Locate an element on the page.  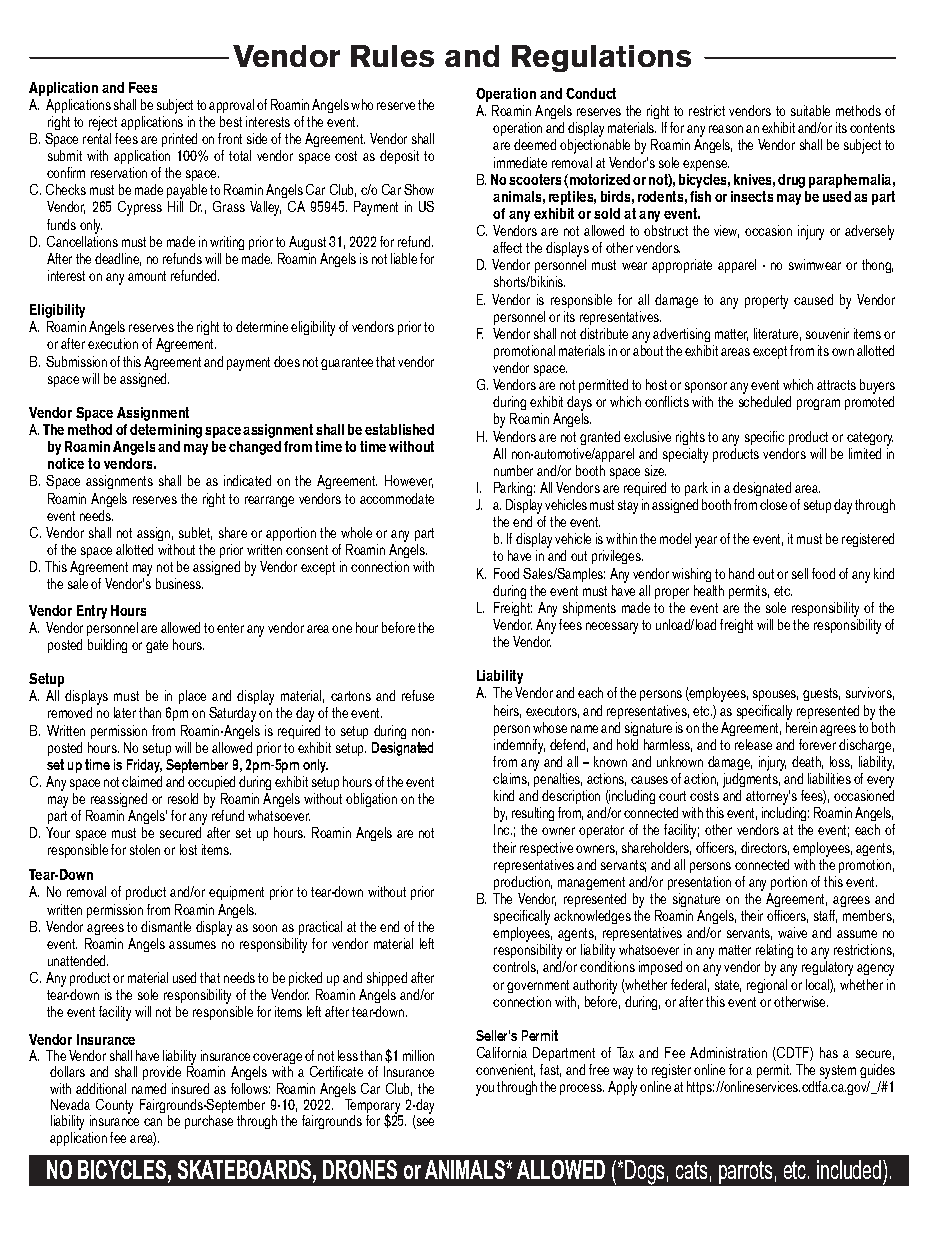
guarantee is located at coordinates (347, 363).
